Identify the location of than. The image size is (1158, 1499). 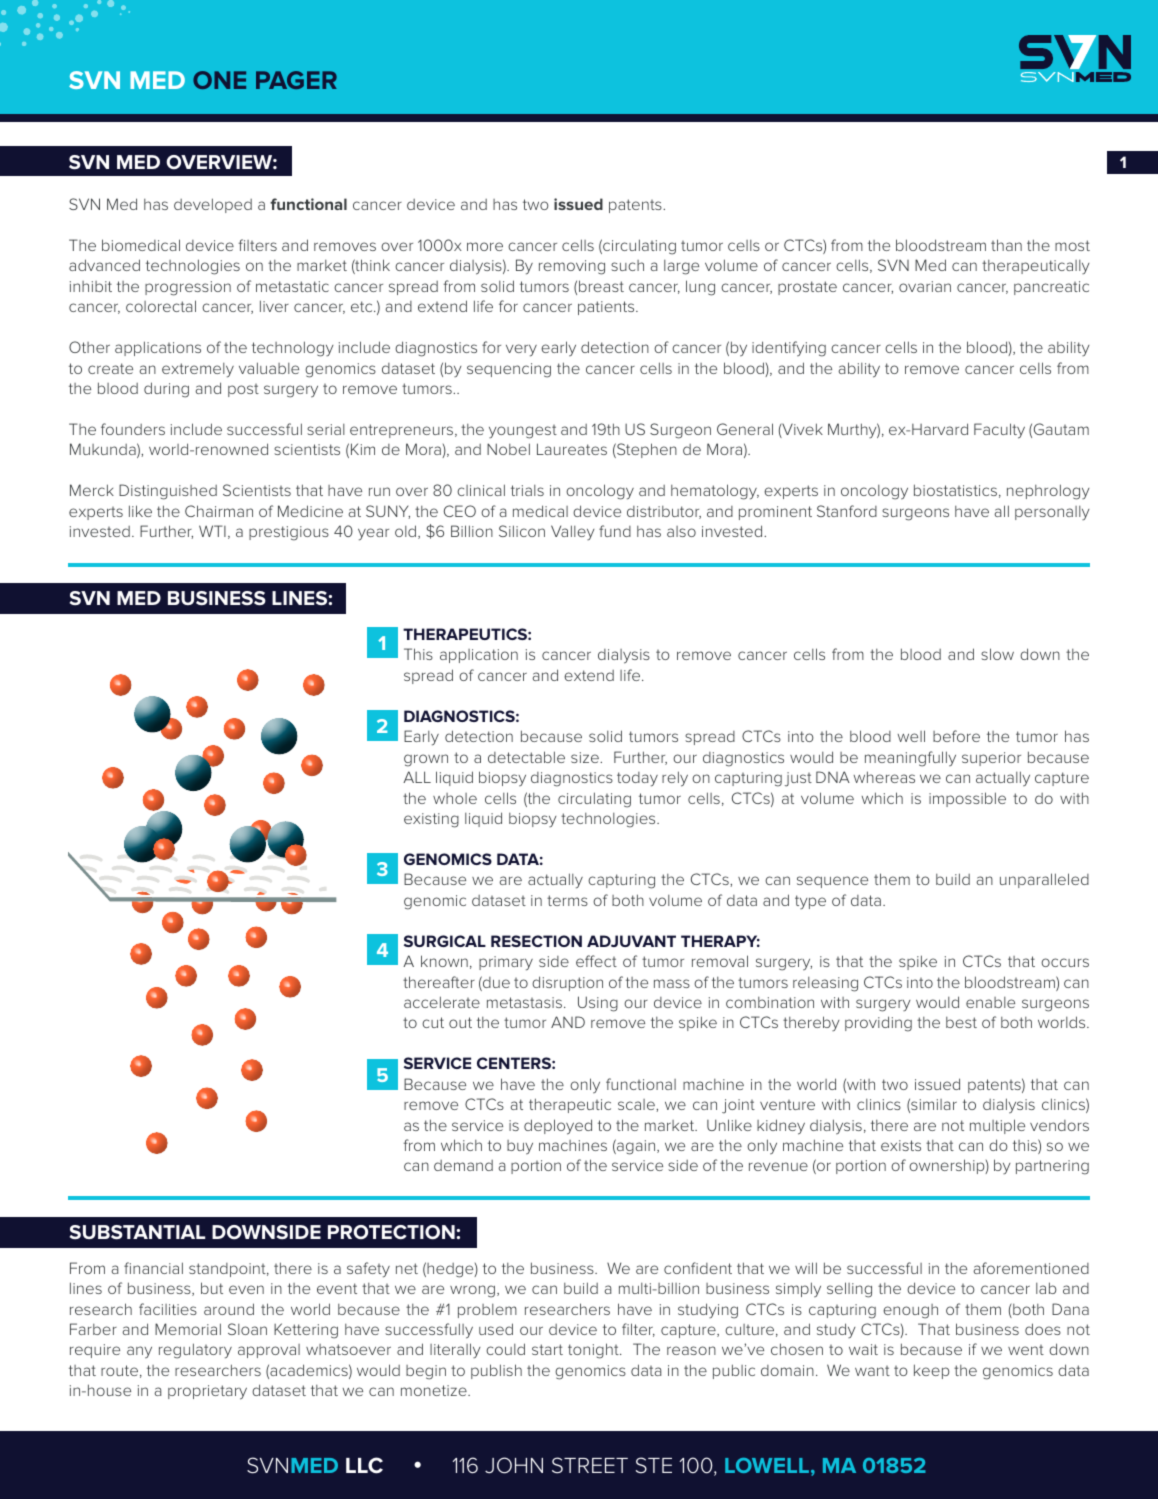
(1006, 245).
